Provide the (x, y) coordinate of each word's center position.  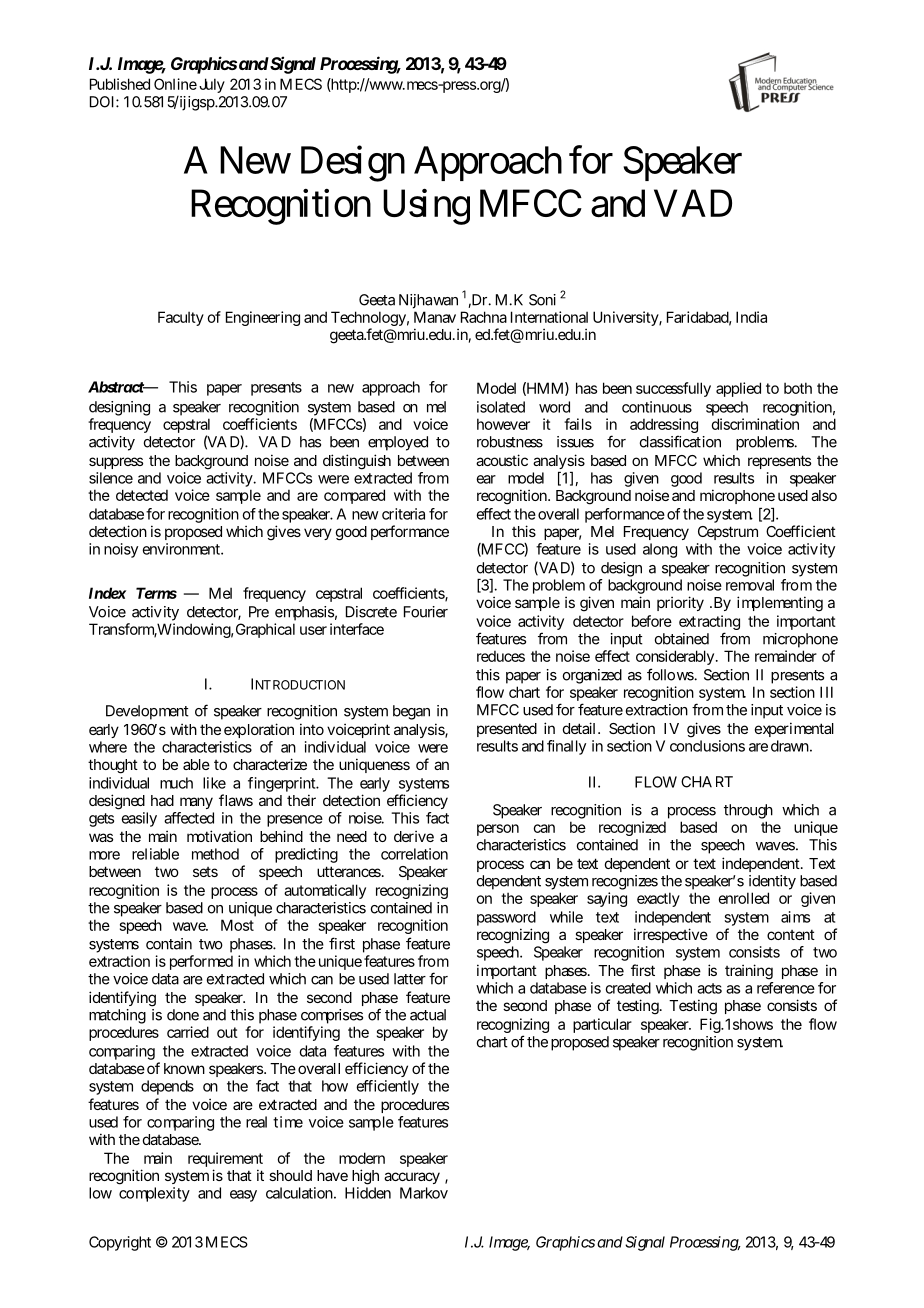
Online (175, 84)
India (751, 317)
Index (107, 593)
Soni (542, 300)
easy (243, 1196)
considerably (675, 657)
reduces (501, 656)
